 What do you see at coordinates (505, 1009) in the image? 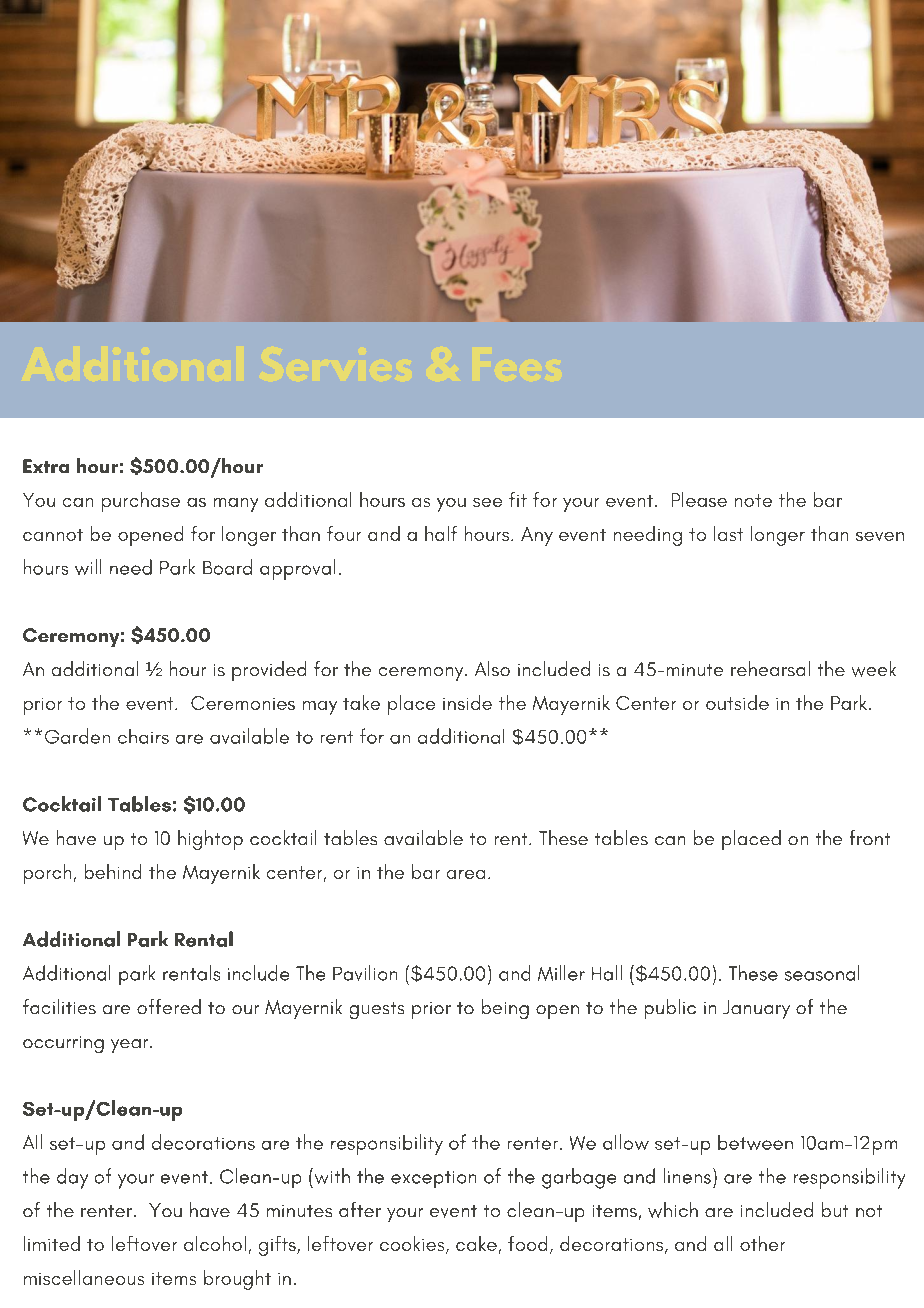
I see `being` at bounding box center [505, 1009].
